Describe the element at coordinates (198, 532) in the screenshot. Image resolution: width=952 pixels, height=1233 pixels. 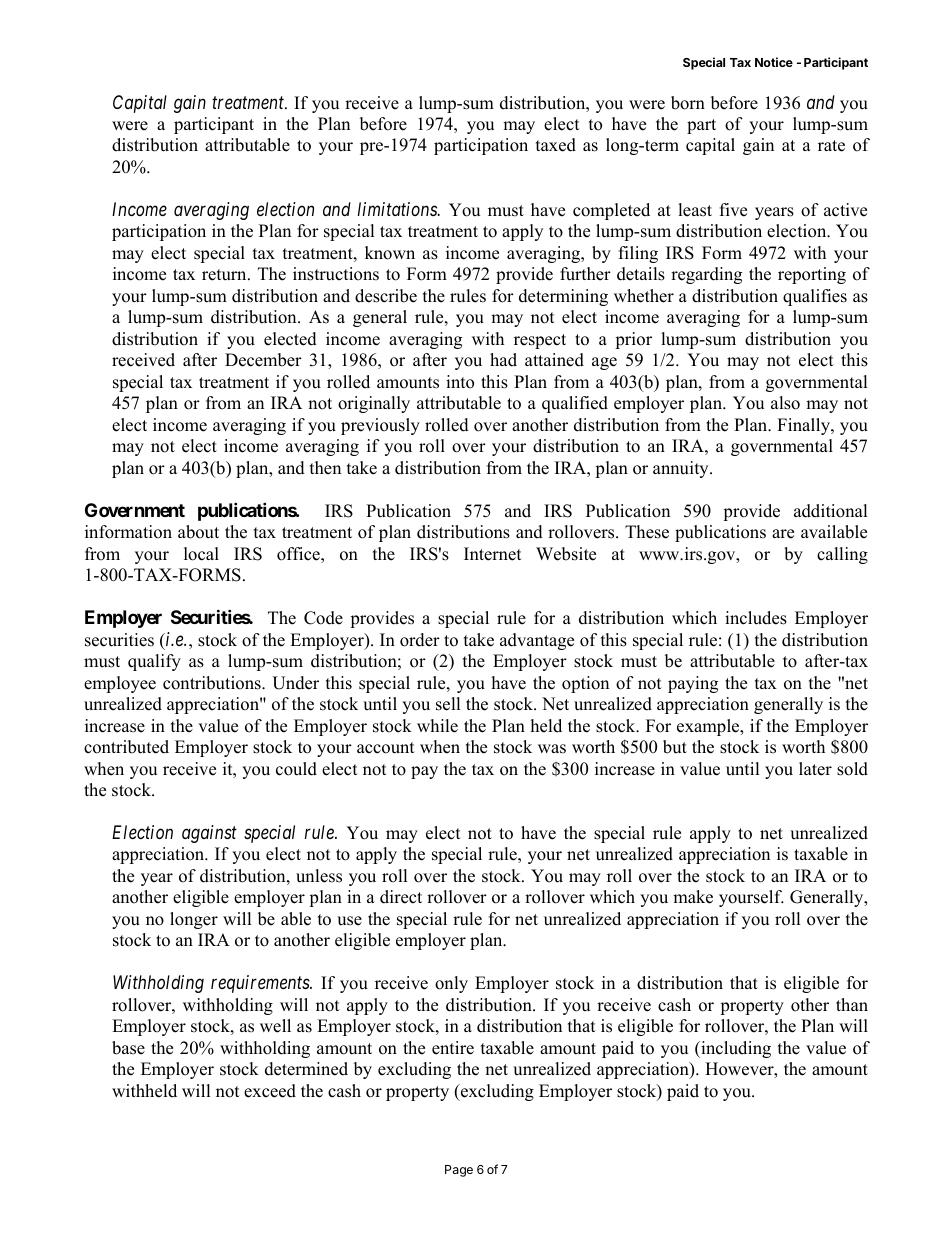
I see `about` at that location.
